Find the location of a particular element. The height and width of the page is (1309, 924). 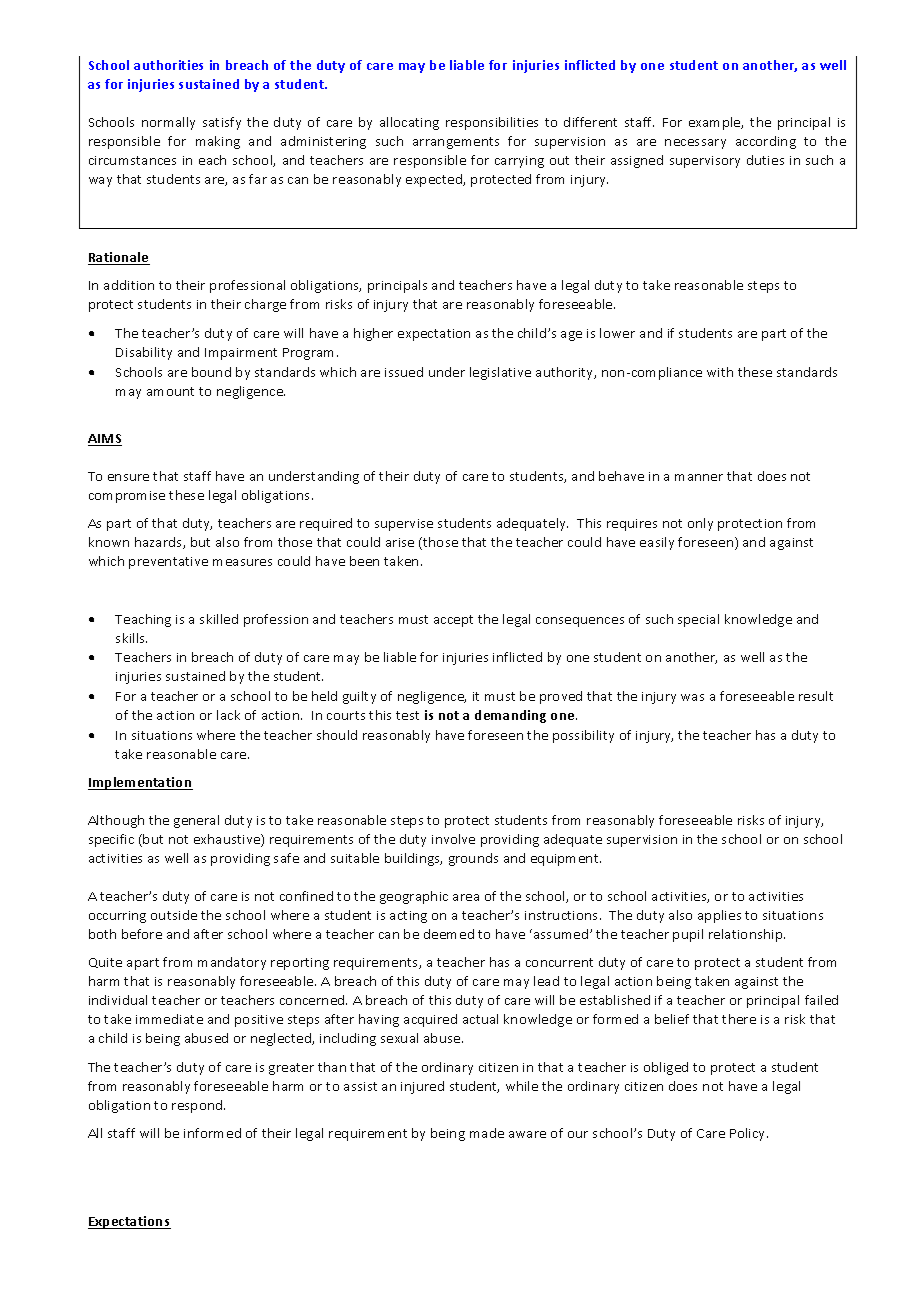

according is located at coordinates (766, 142).
